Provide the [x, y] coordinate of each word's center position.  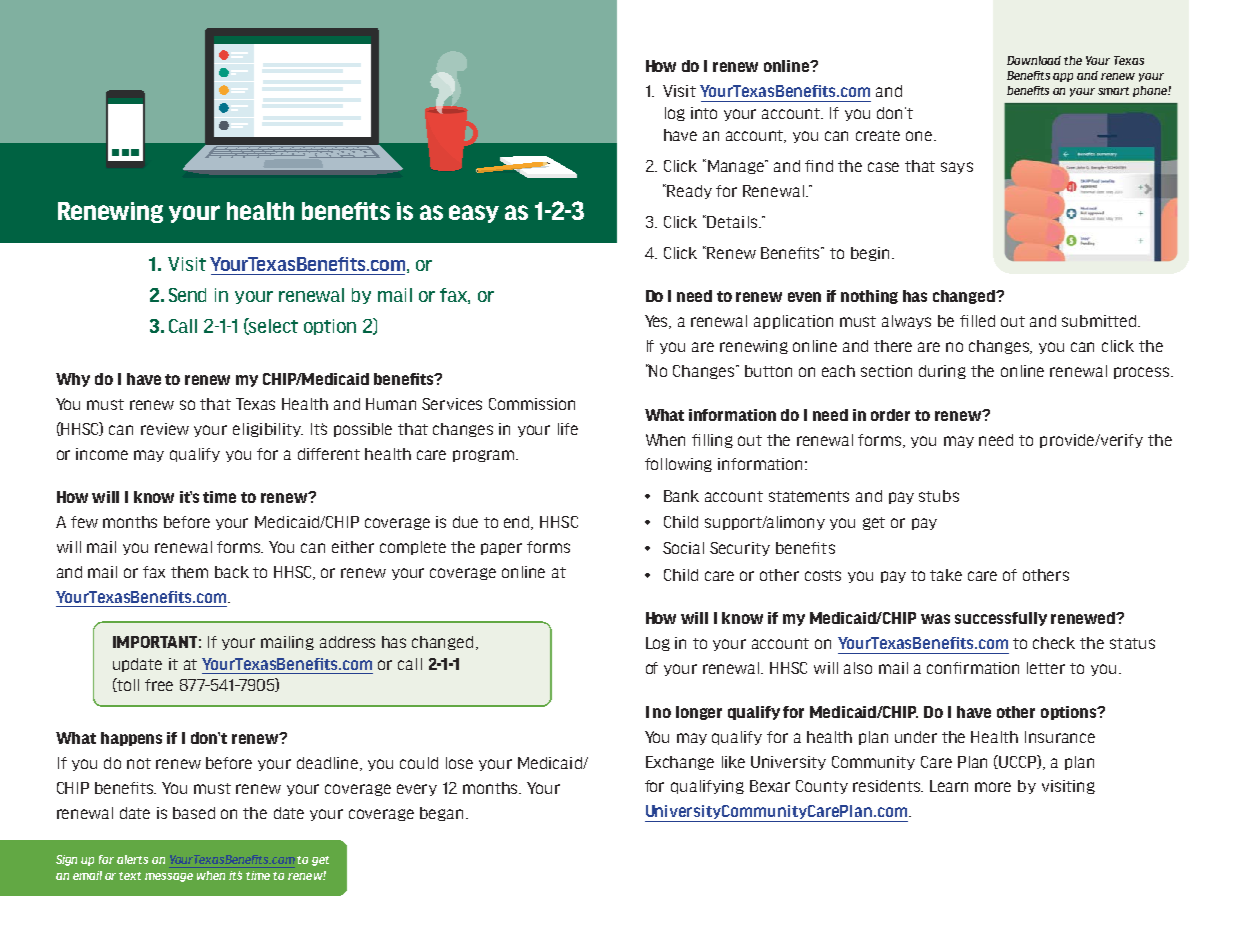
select [273, 326]
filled [977, 321]
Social [683, 548]
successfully [1001, 619]
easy [474, 214]
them [189, 572]
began [441, 814]
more [993, 787]
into [704, 113]
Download [1034, 60]
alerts [132, 859]
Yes [658, 322]
